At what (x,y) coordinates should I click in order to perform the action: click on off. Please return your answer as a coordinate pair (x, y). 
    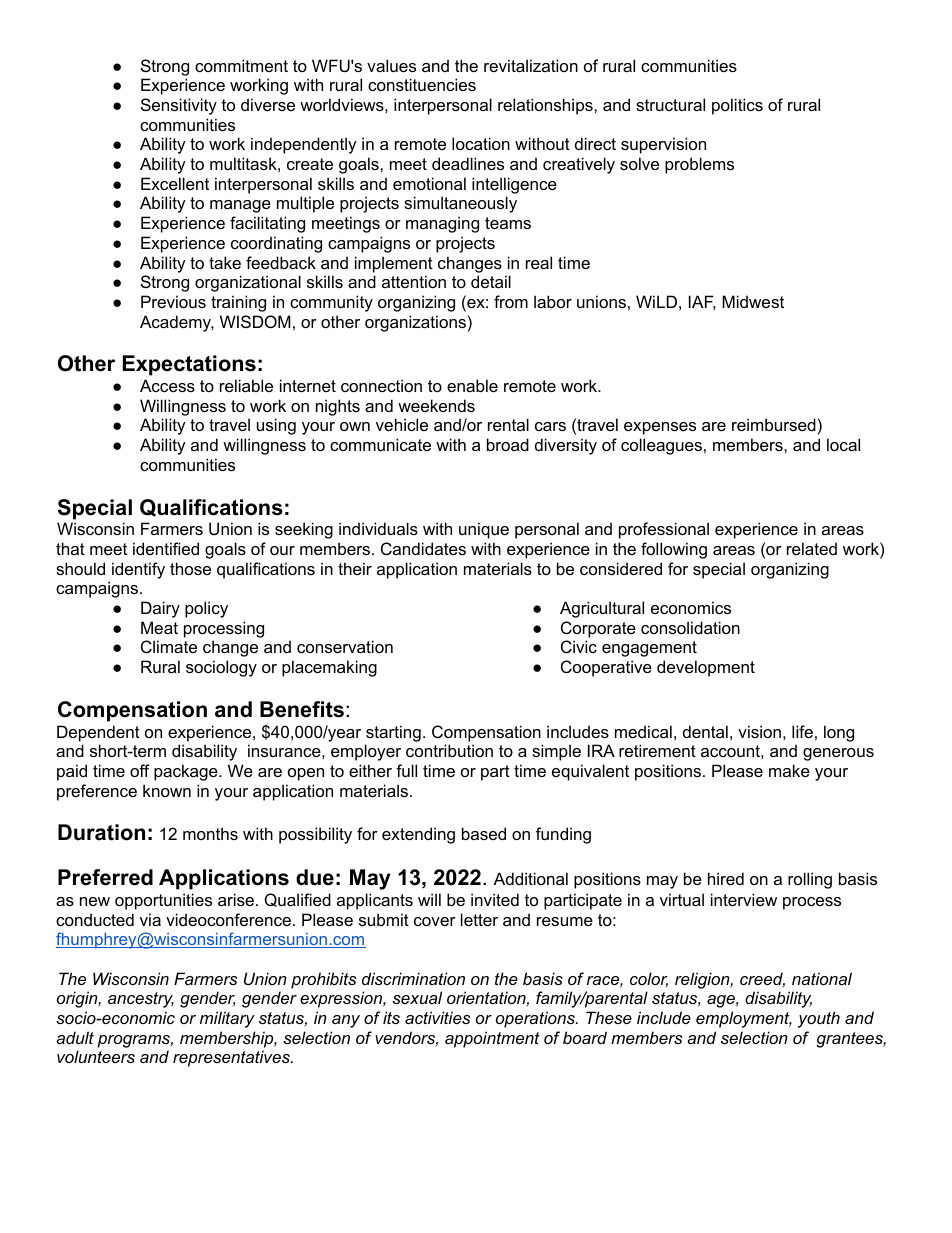
    Looking at the image, I should click on (140, 770).
